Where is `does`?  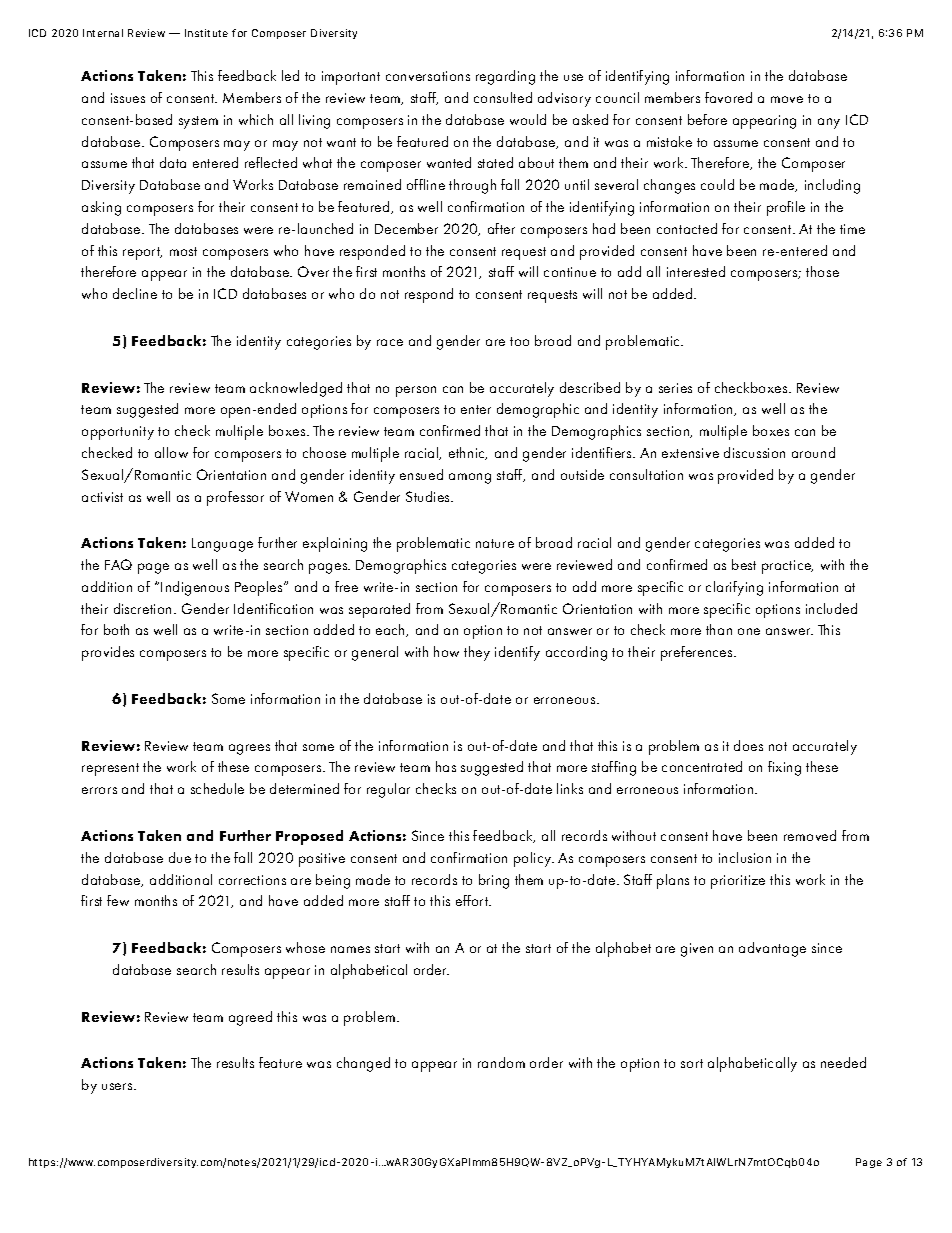 does is located at coordinates (748, 745).
